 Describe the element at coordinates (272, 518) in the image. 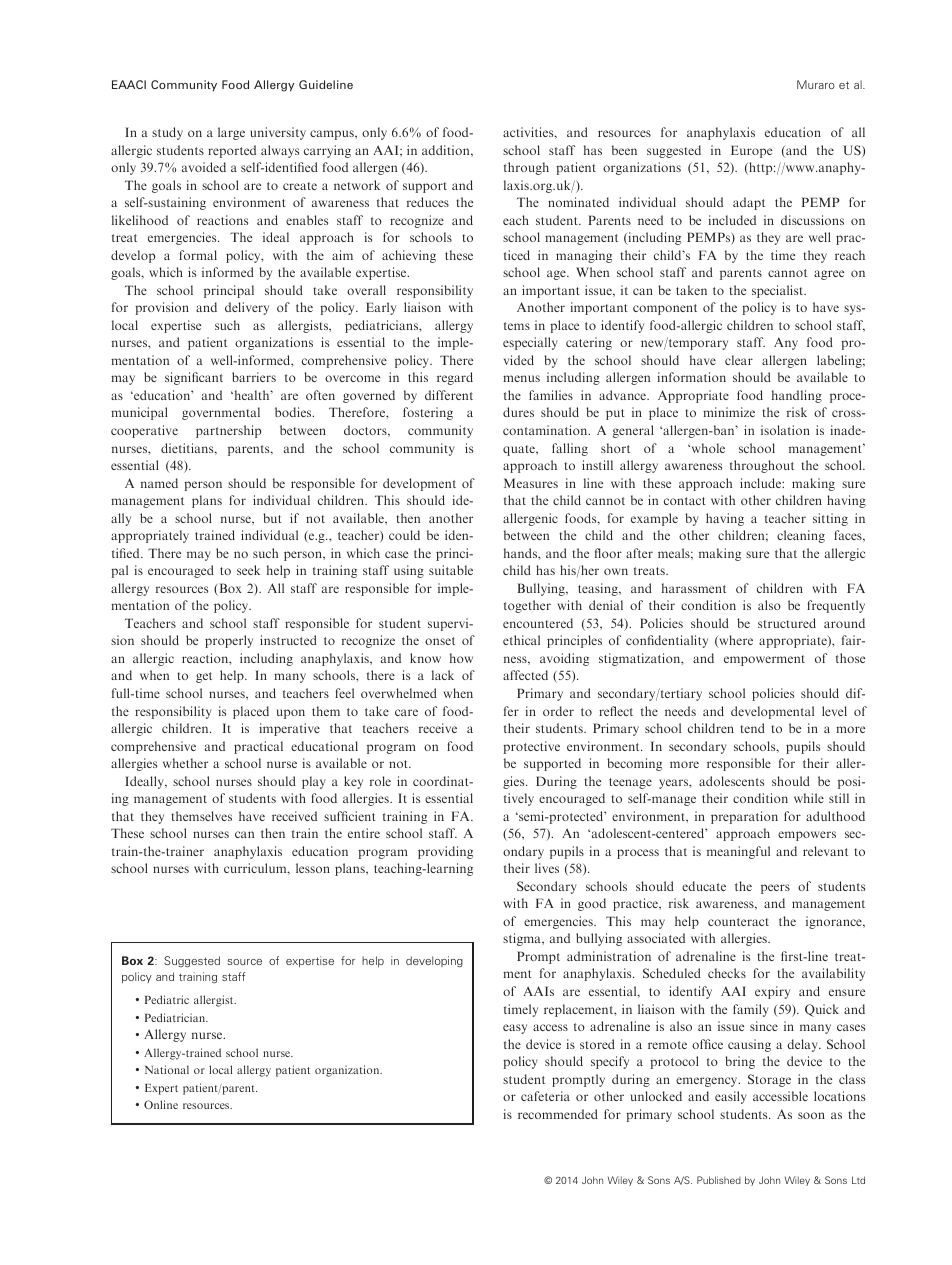

I see `but` at that location.
